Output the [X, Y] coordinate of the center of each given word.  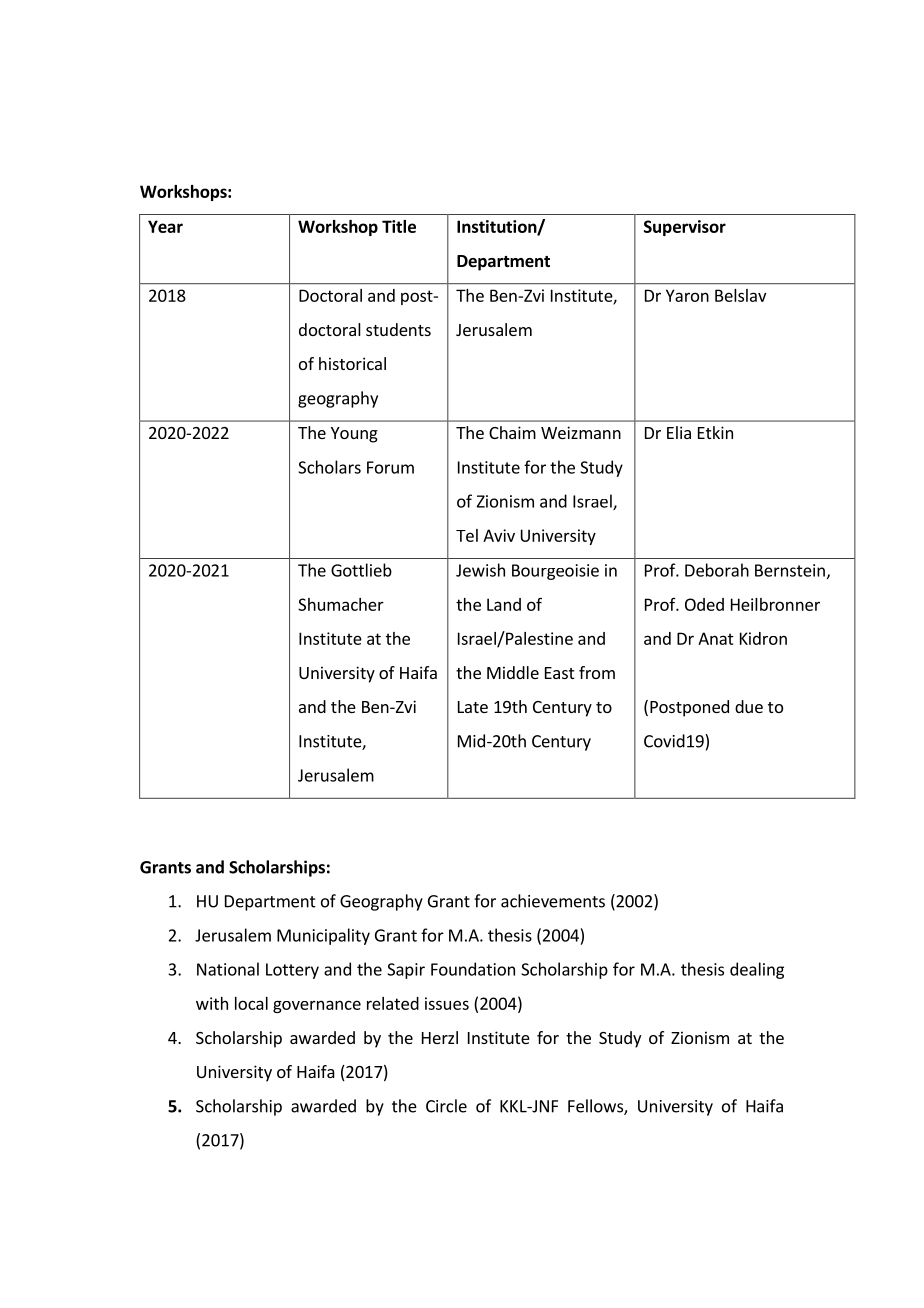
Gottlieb [361, 570]
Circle [446, 1106]
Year [165, 226]
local [251, 1003]
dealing [757, 970]
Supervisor [685, 228]
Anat [716, 638]
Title [399, 226]
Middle [513, 672]
